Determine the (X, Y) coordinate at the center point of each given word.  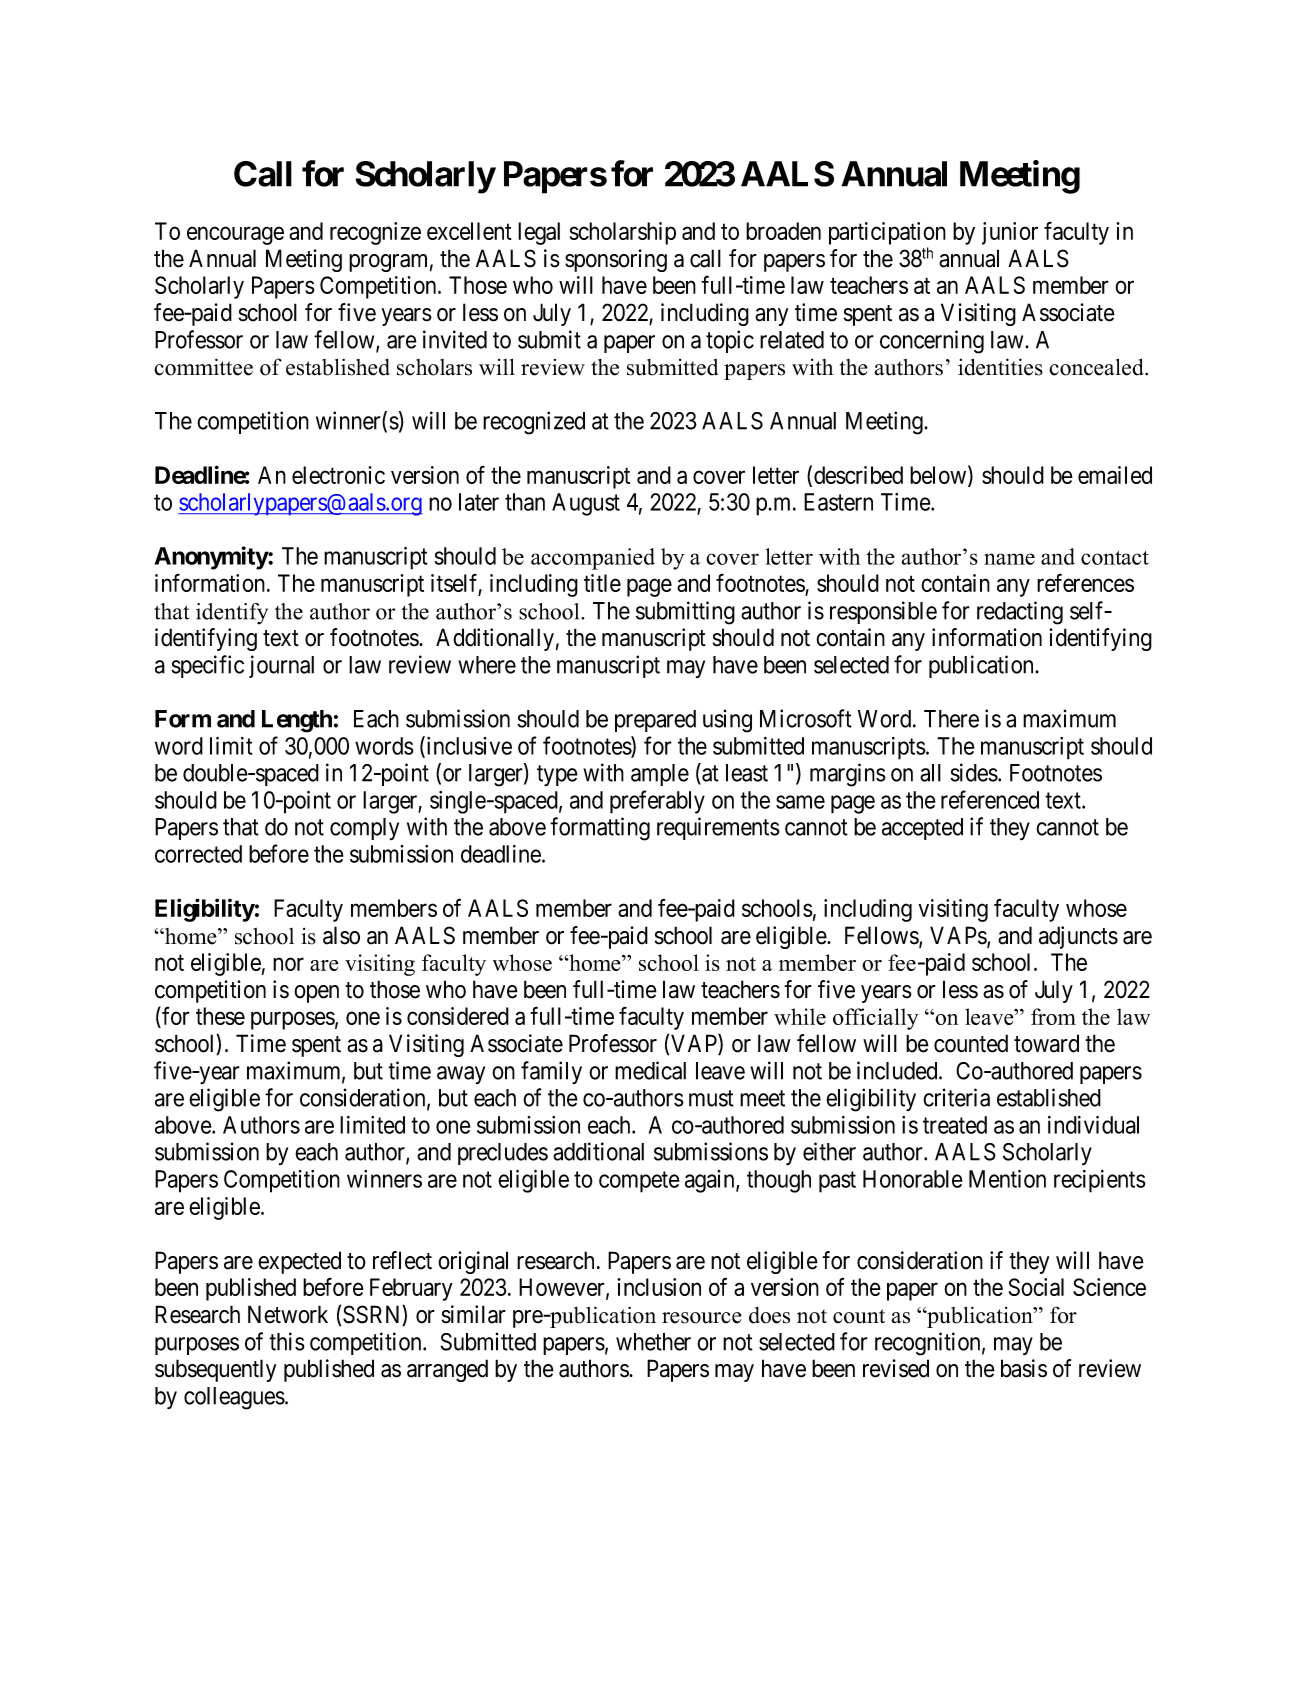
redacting (1020, 613)
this (287, 1341)
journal (281, 666)
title (602, 583)
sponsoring (616, 260)
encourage (235, 235)
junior (1010, 233)
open (316, 994)
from (1053, 1016)
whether (653, 1342)
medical (650, 1070)
